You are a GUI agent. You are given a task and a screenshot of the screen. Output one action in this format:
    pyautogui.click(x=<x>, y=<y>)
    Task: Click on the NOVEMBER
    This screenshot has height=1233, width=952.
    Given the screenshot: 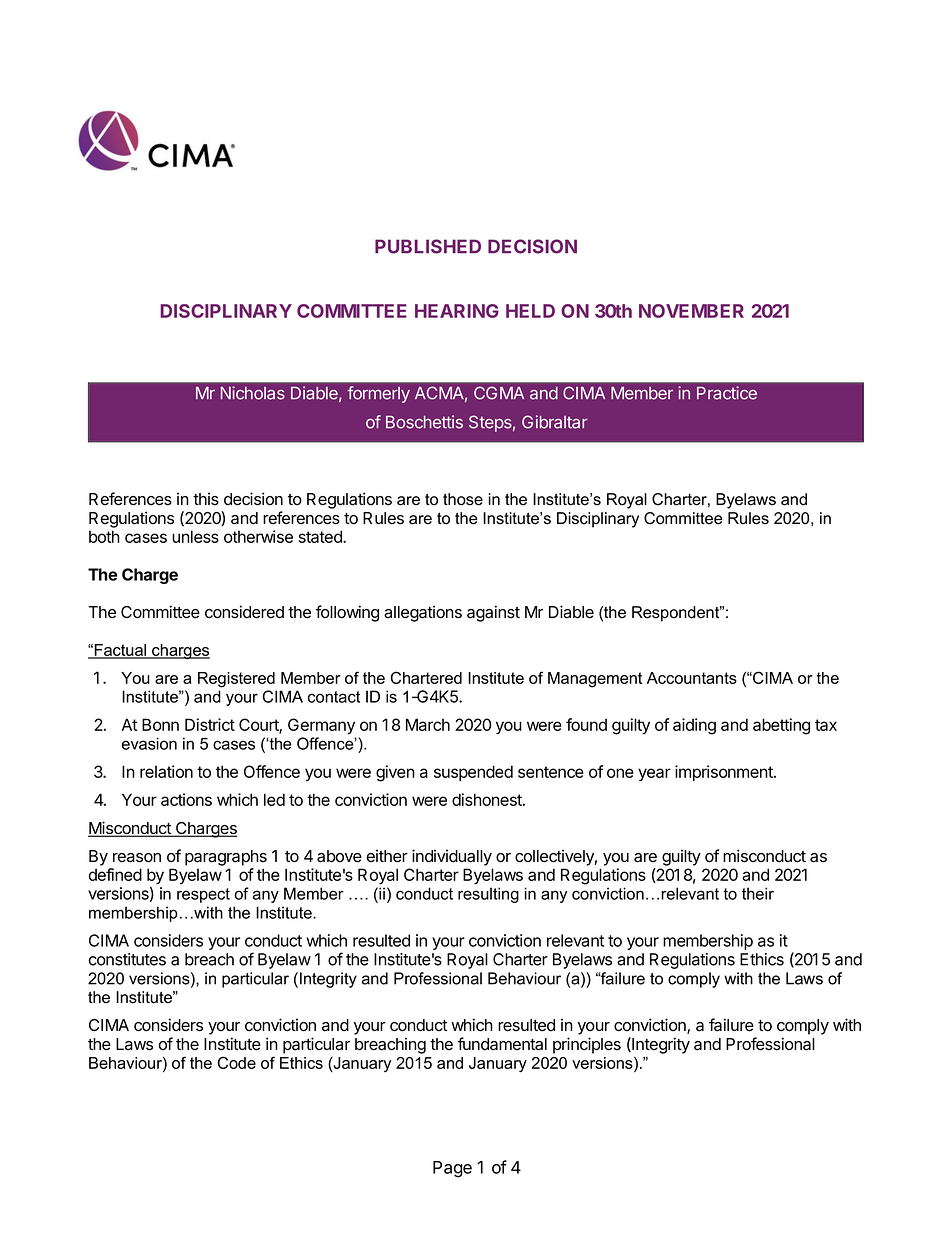 What is the action you would take?
    pyautogui.click(x=691, y=311)
